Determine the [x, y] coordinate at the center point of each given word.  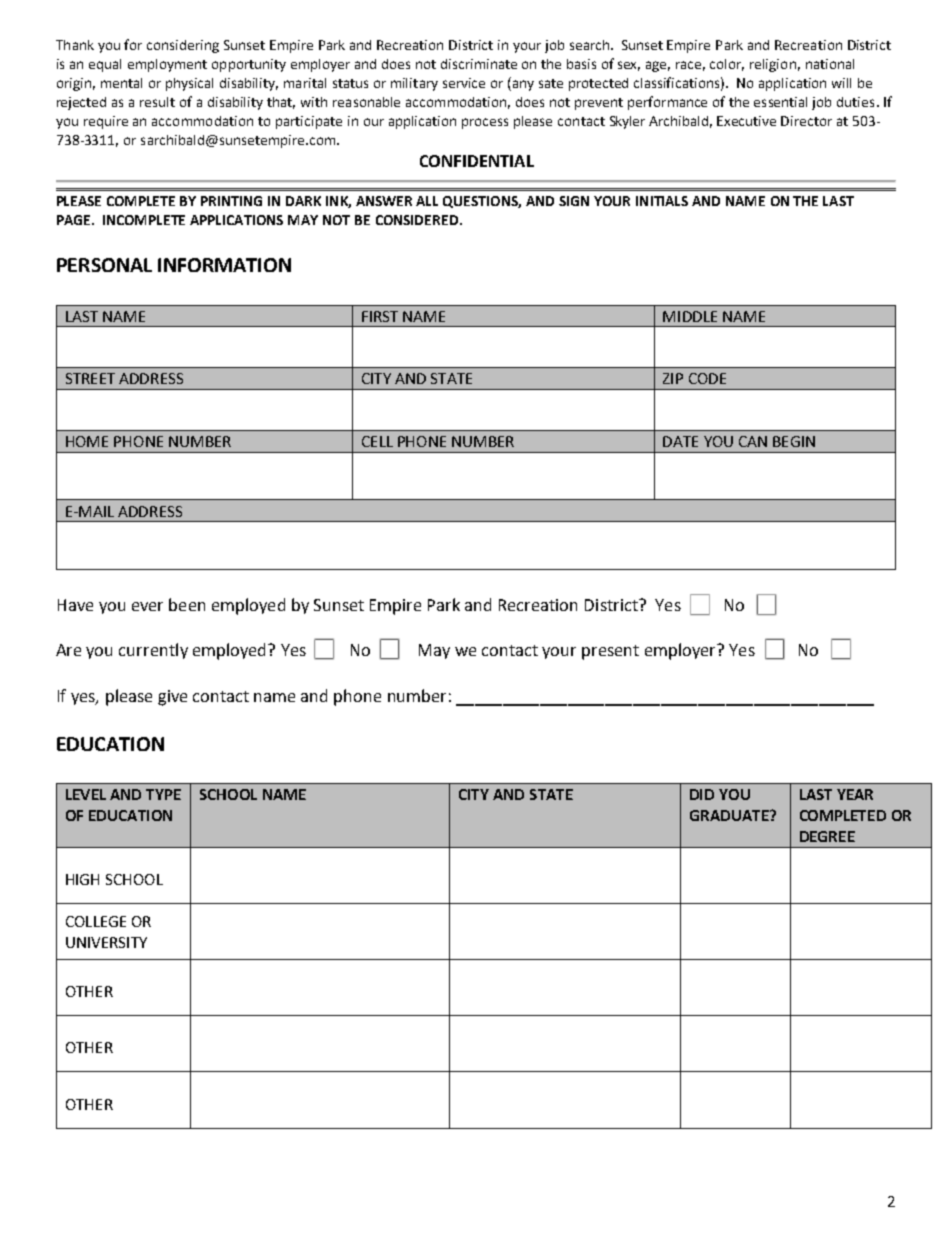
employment [167, 65]
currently [153, 651]
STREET [90, 378]
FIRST [380, 316]
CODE [707, 378]
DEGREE [827, 836]
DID [702, 794]
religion [773, 65]
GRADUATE [730, 815]
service [464, 83]
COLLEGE [96, 921]
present [610, 652]
